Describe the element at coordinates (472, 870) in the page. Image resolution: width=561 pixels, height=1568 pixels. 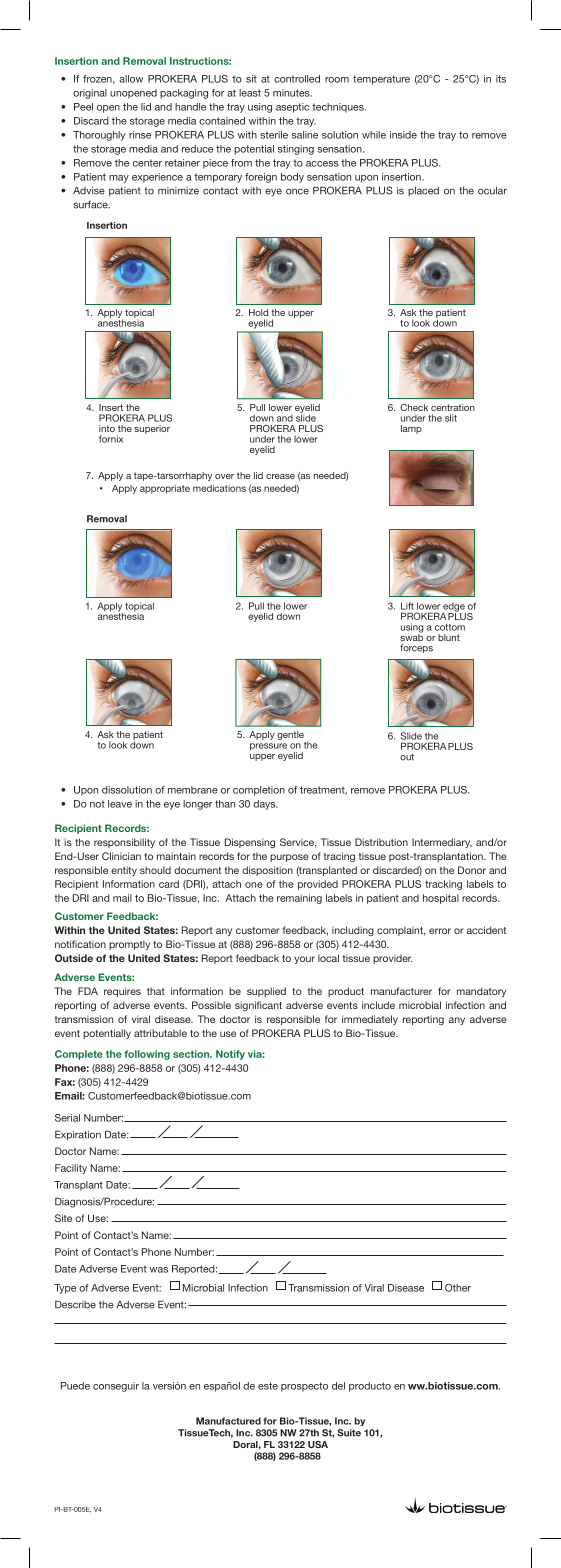
I see `Donor` at that location.
